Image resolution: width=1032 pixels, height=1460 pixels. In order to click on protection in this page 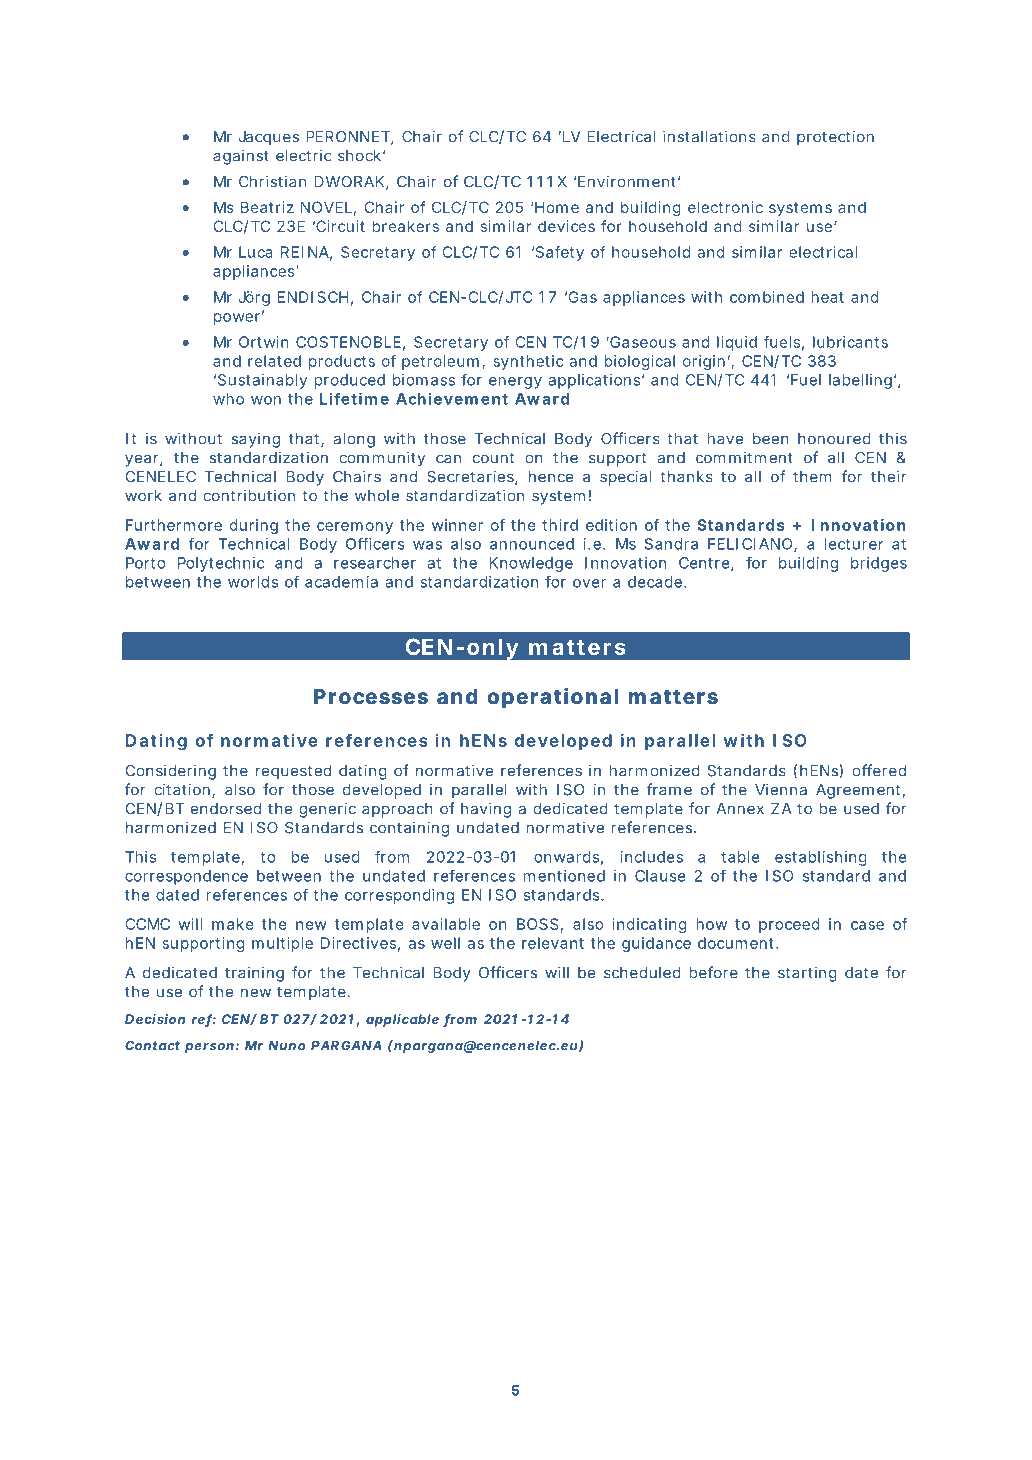, I will do `click(835, 137)`.
